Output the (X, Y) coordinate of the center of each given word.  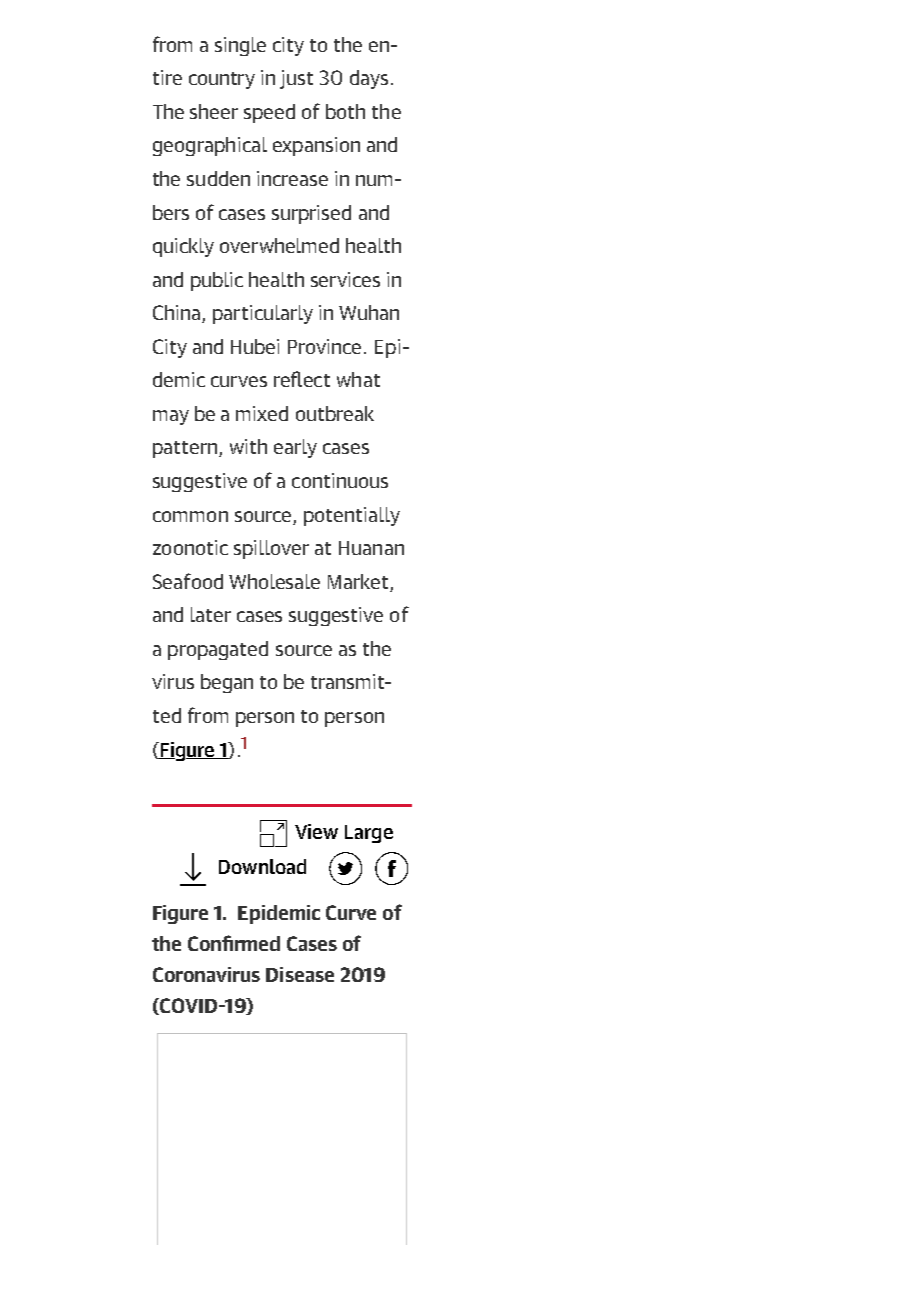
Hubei (255, 346)
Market (358, 581)
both (345, 111)
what (358, 379)
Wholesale (274, 581)
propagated (218, 650)
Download (262, 866)
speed (269, 113)
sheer (214, 111)
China (176, 312)
